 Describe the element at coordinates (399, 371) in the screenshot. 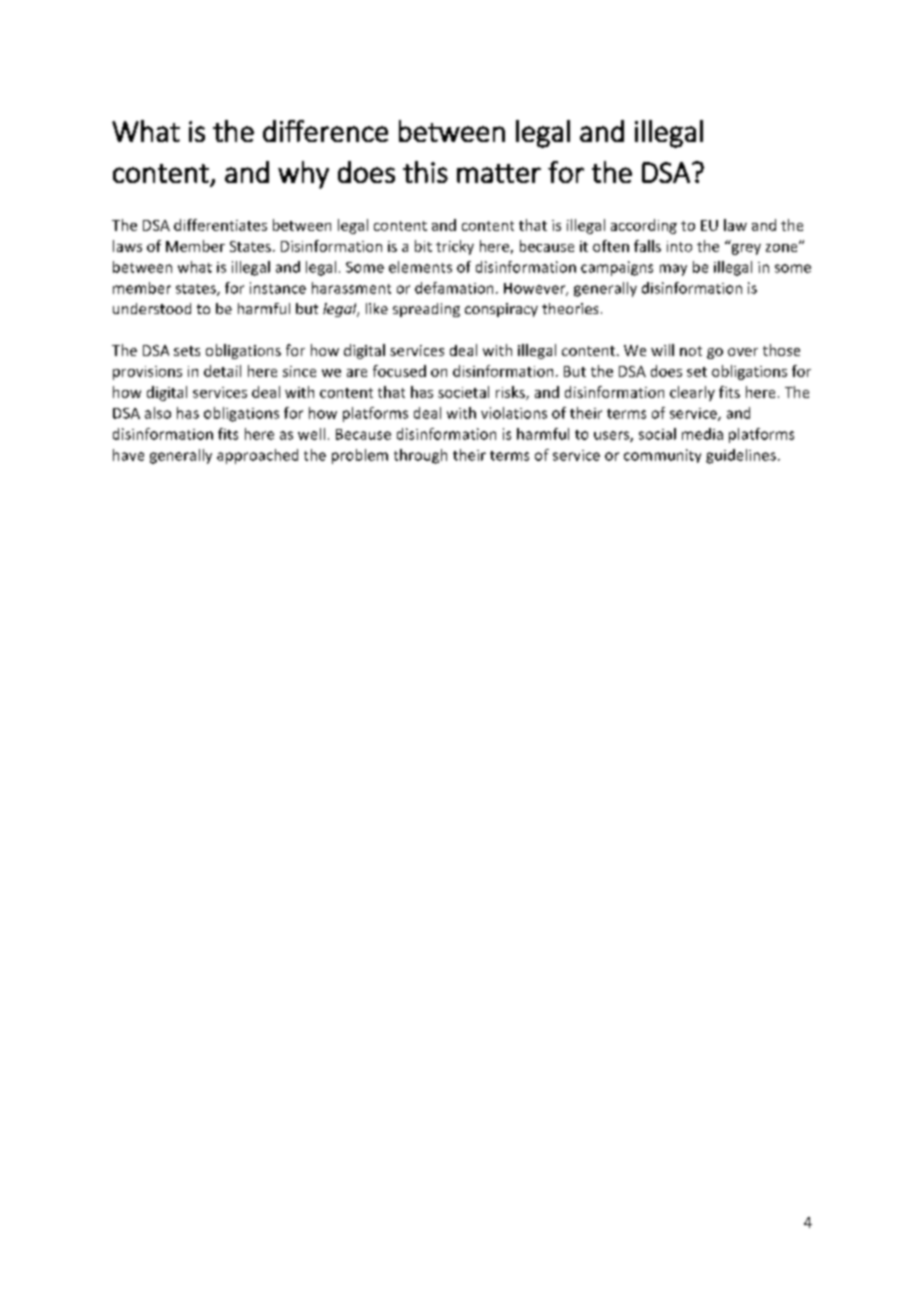

I see `focused` at that location.
